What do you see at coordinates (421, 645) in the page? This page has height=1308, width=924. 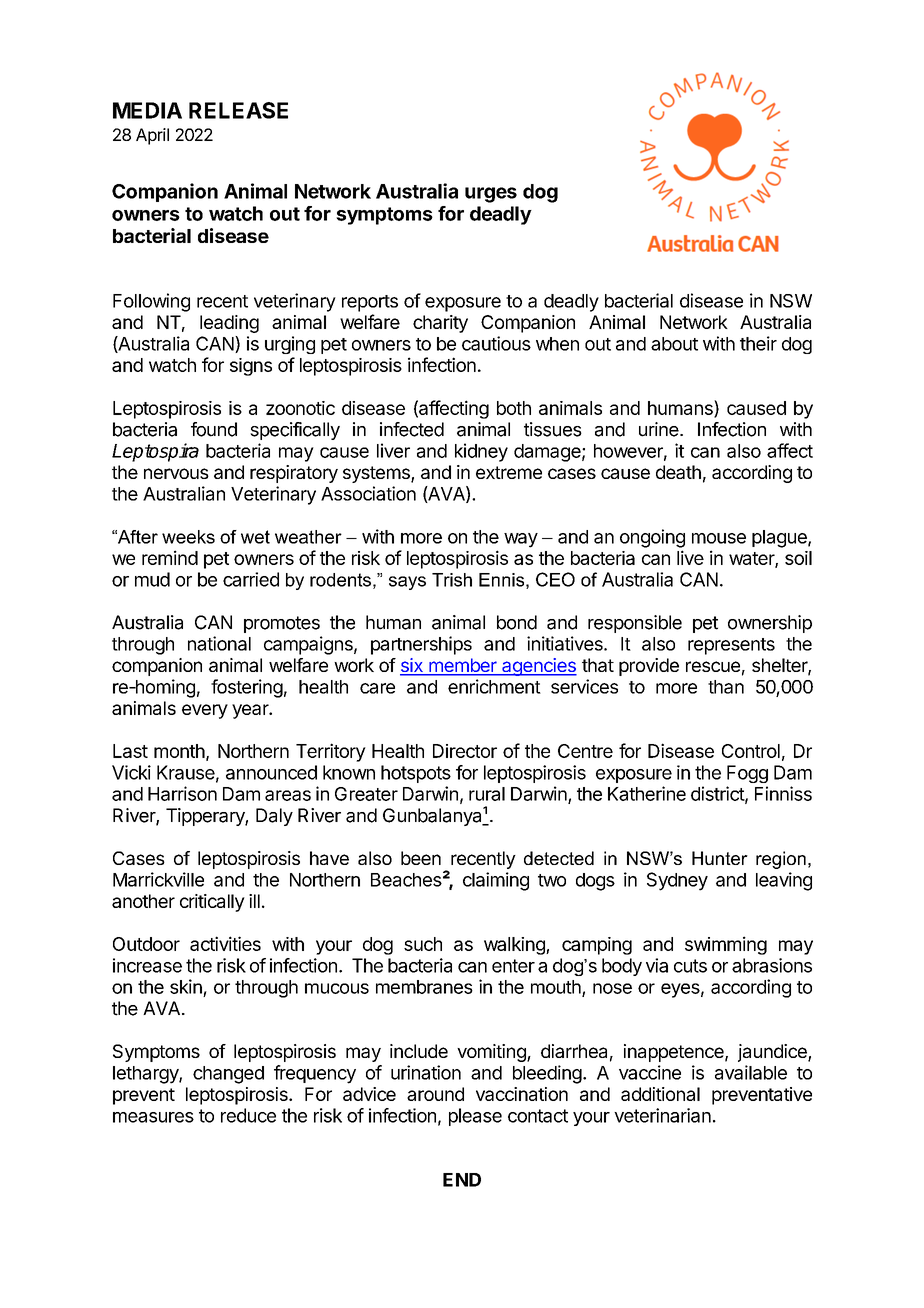 I see `partnerships` at bounding box center [421, 645].
